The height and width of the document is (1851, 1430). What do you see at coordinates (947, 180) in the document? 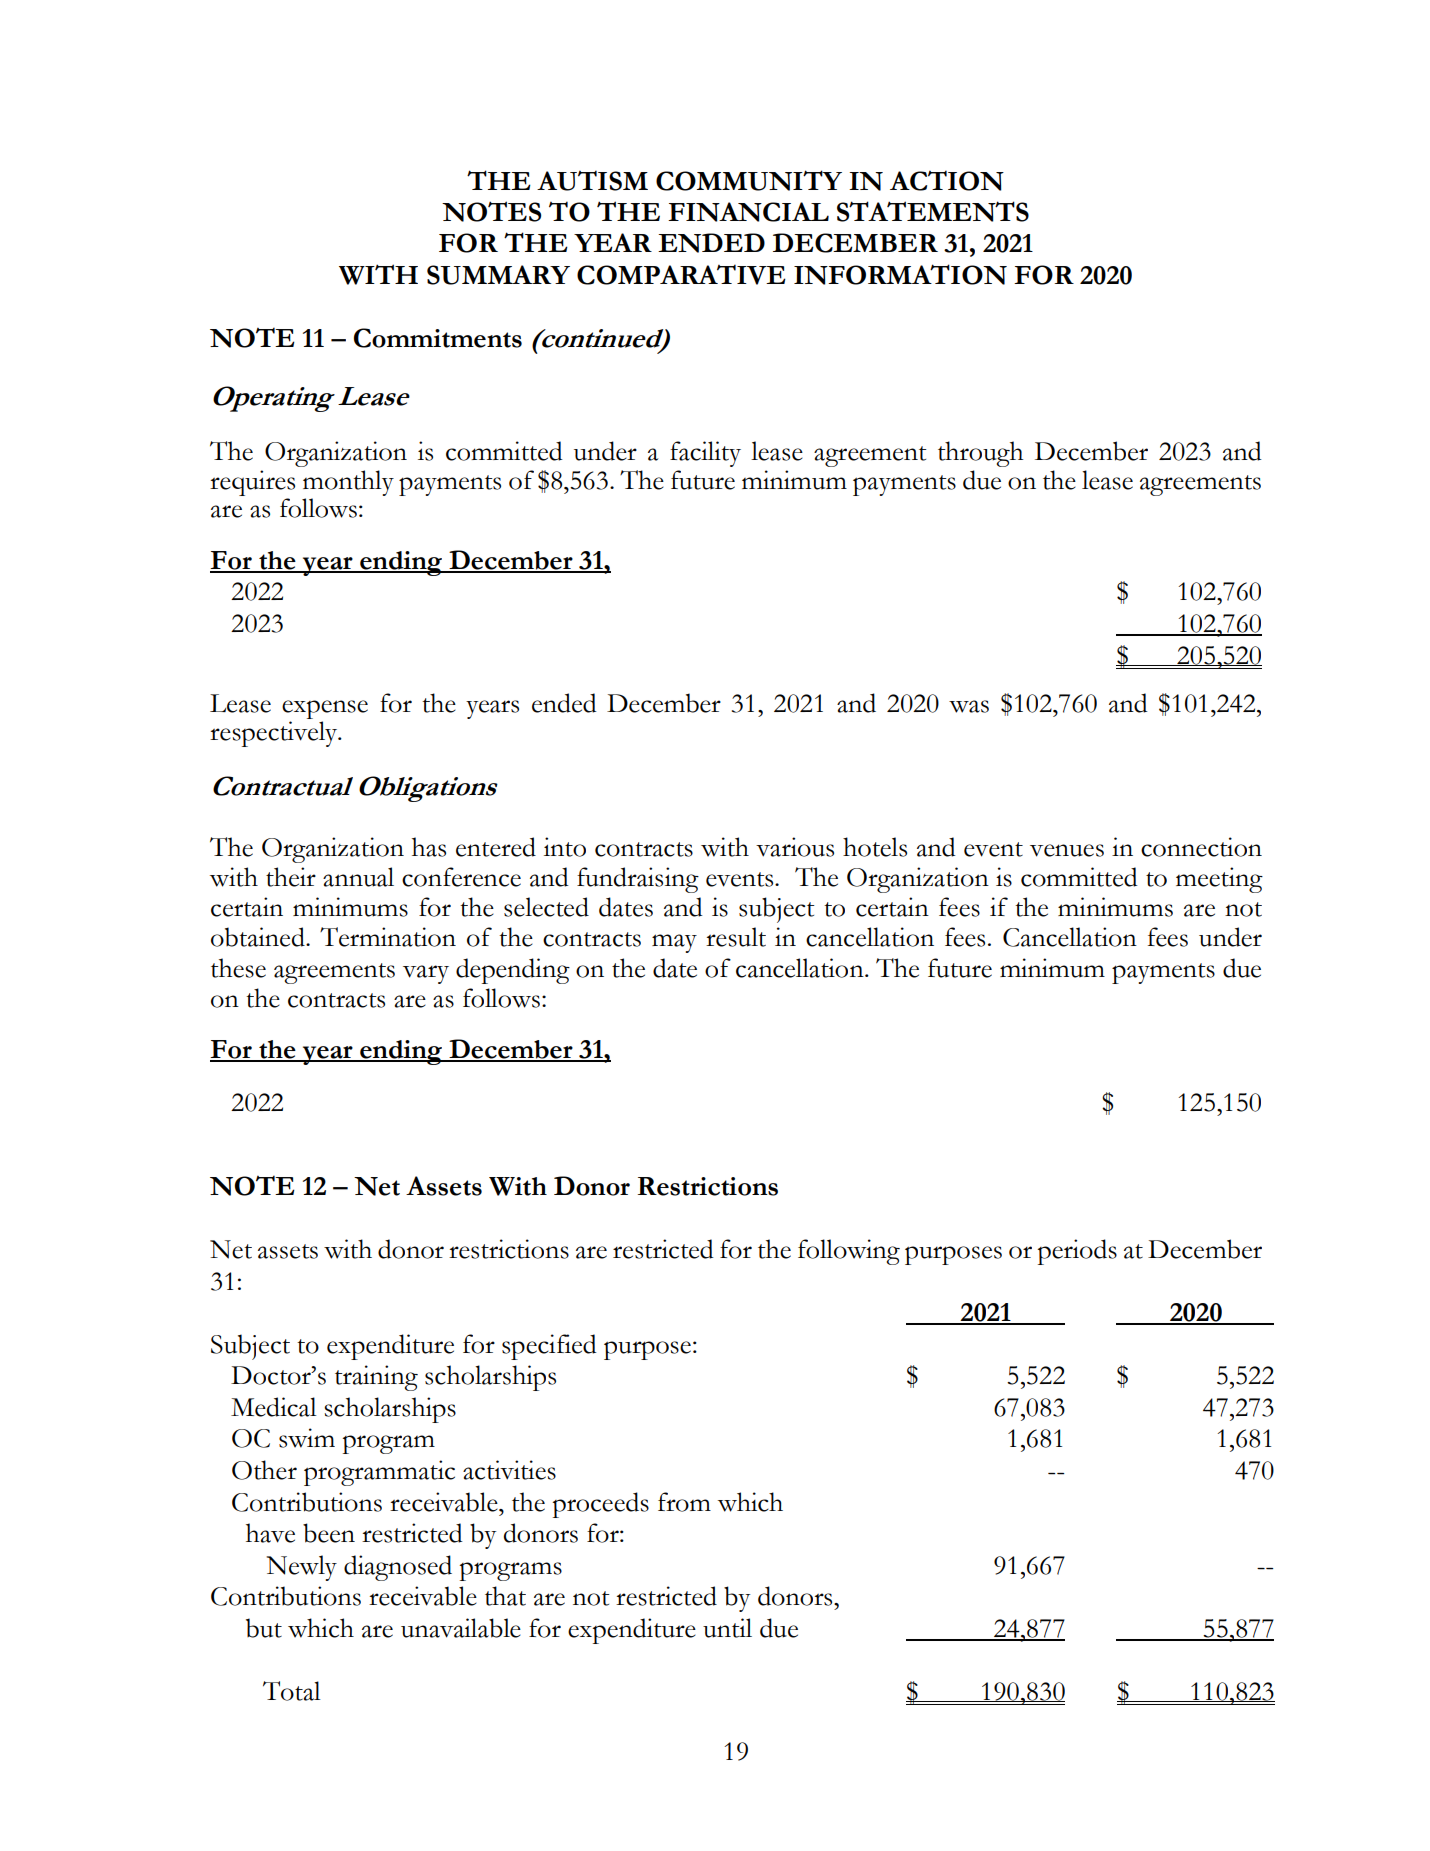
I see `ACTION` at bounding box center [947, 180].
